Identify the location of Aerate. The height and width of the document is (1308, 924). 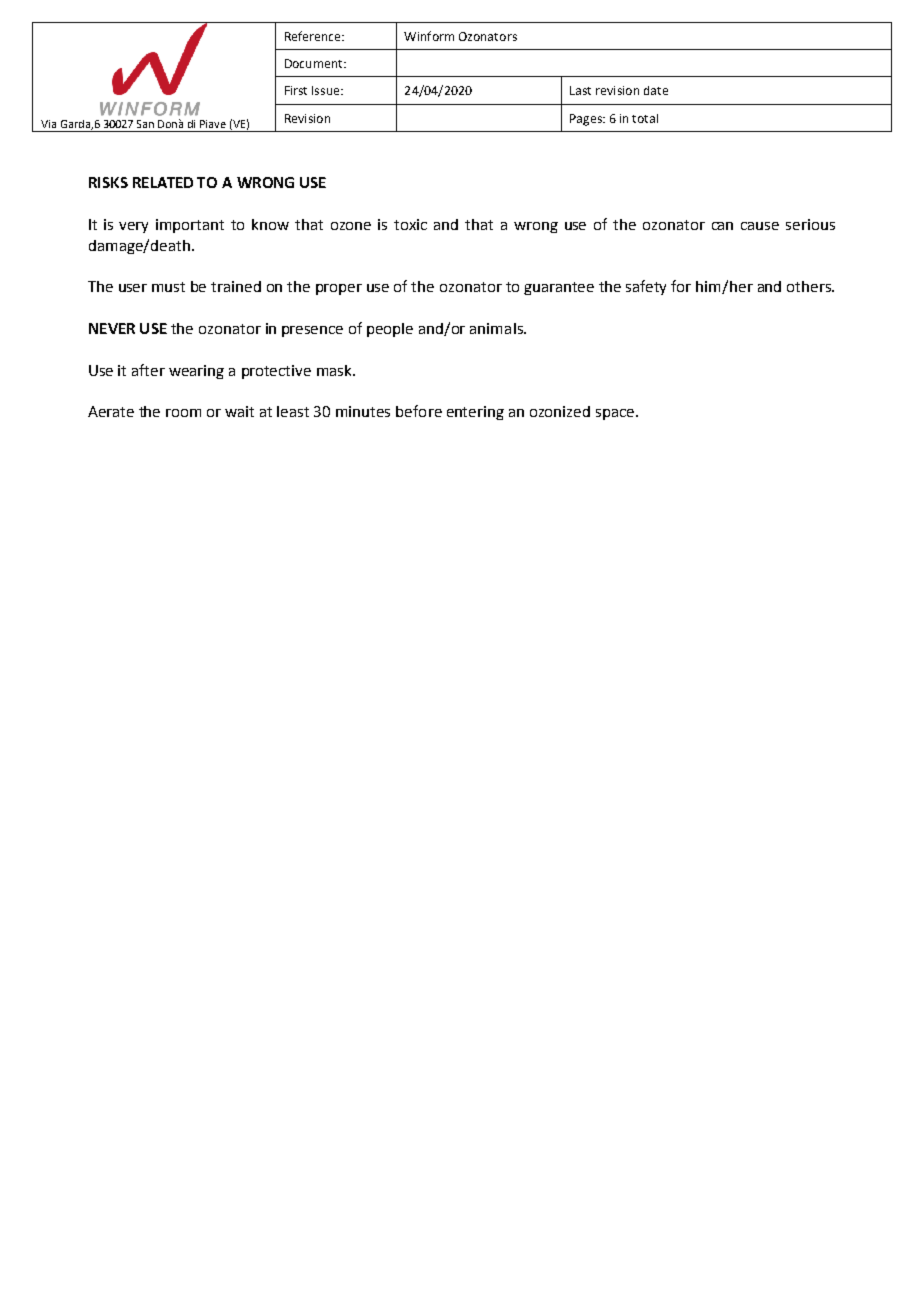
(111, 411).
